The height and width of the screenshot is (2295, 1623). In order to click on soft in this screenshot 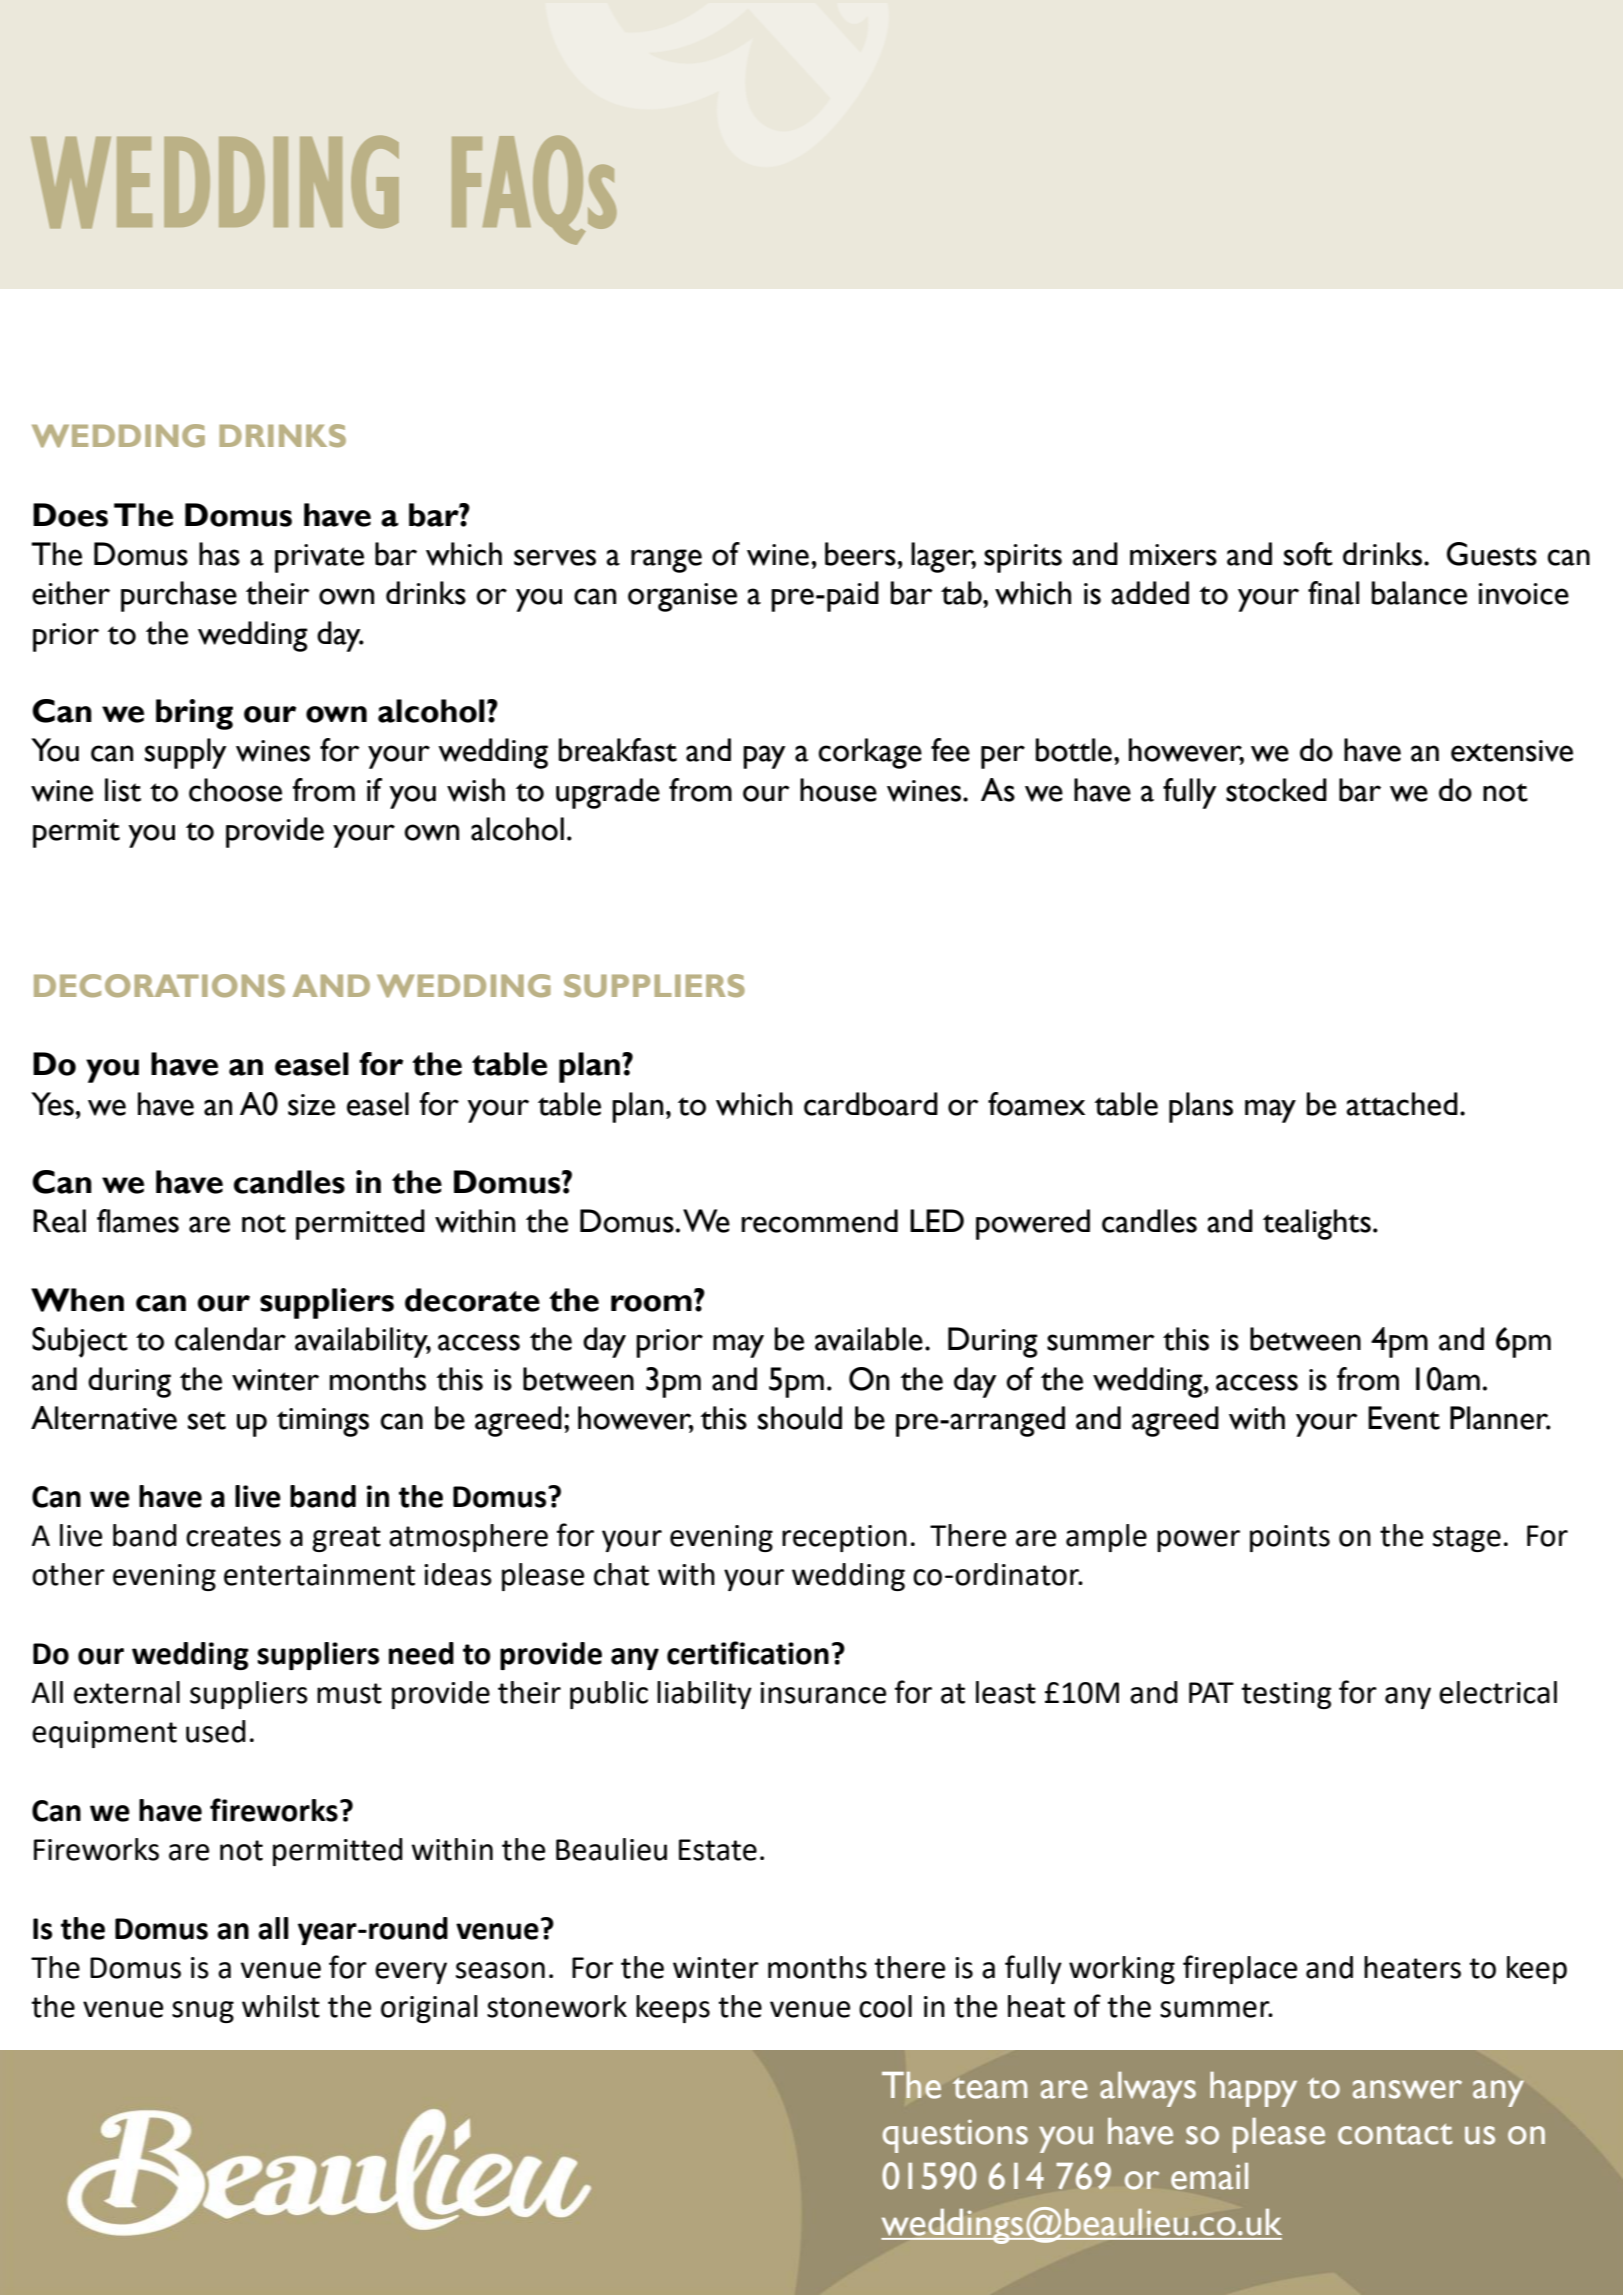, I will do `click(1308, 554)`.
